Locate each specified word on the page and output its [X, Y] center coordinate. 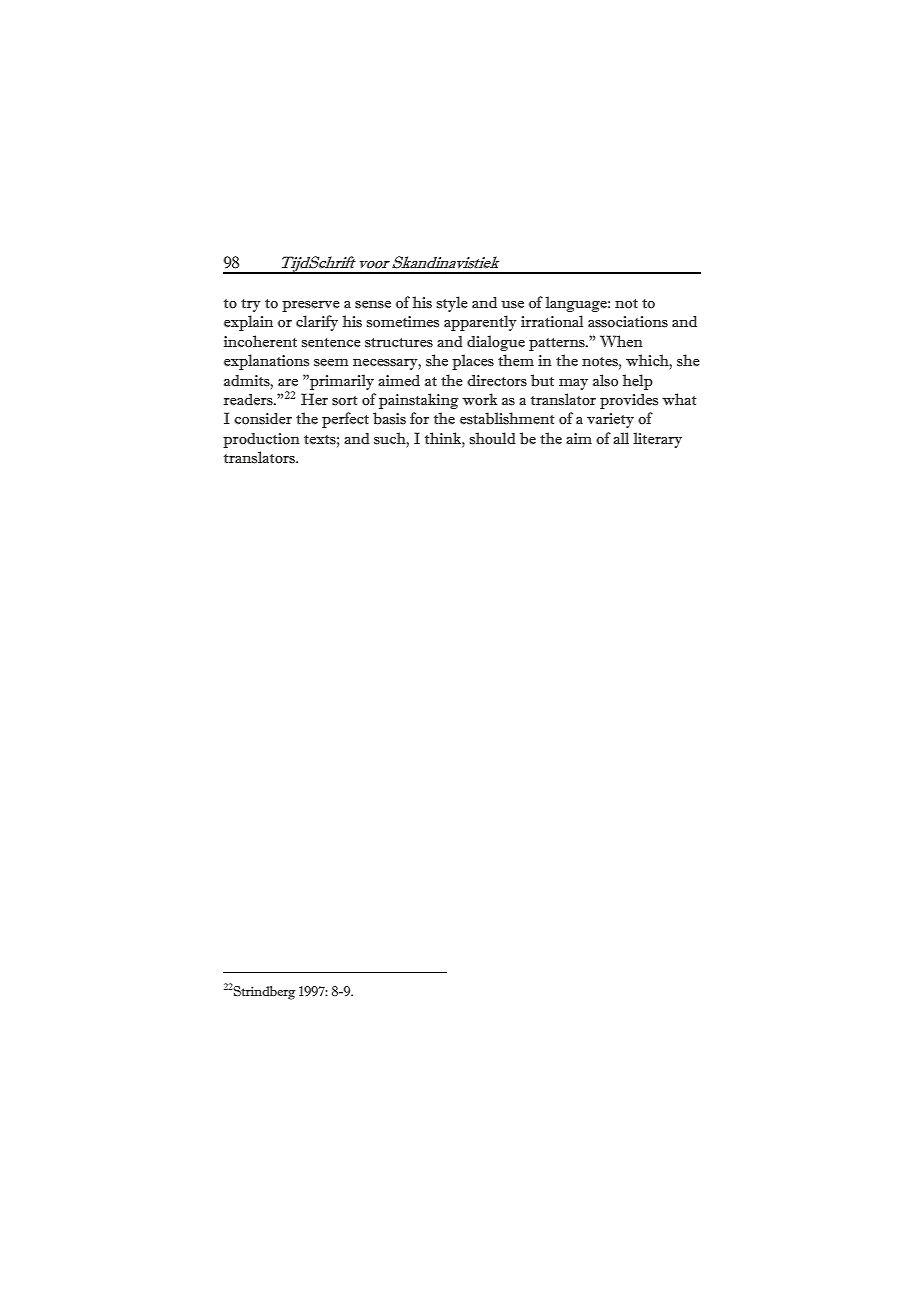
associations [628, 322]
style [452, 304]
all [621, 438]
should [492, 438]
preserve [311, 306]
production [261, 440]
